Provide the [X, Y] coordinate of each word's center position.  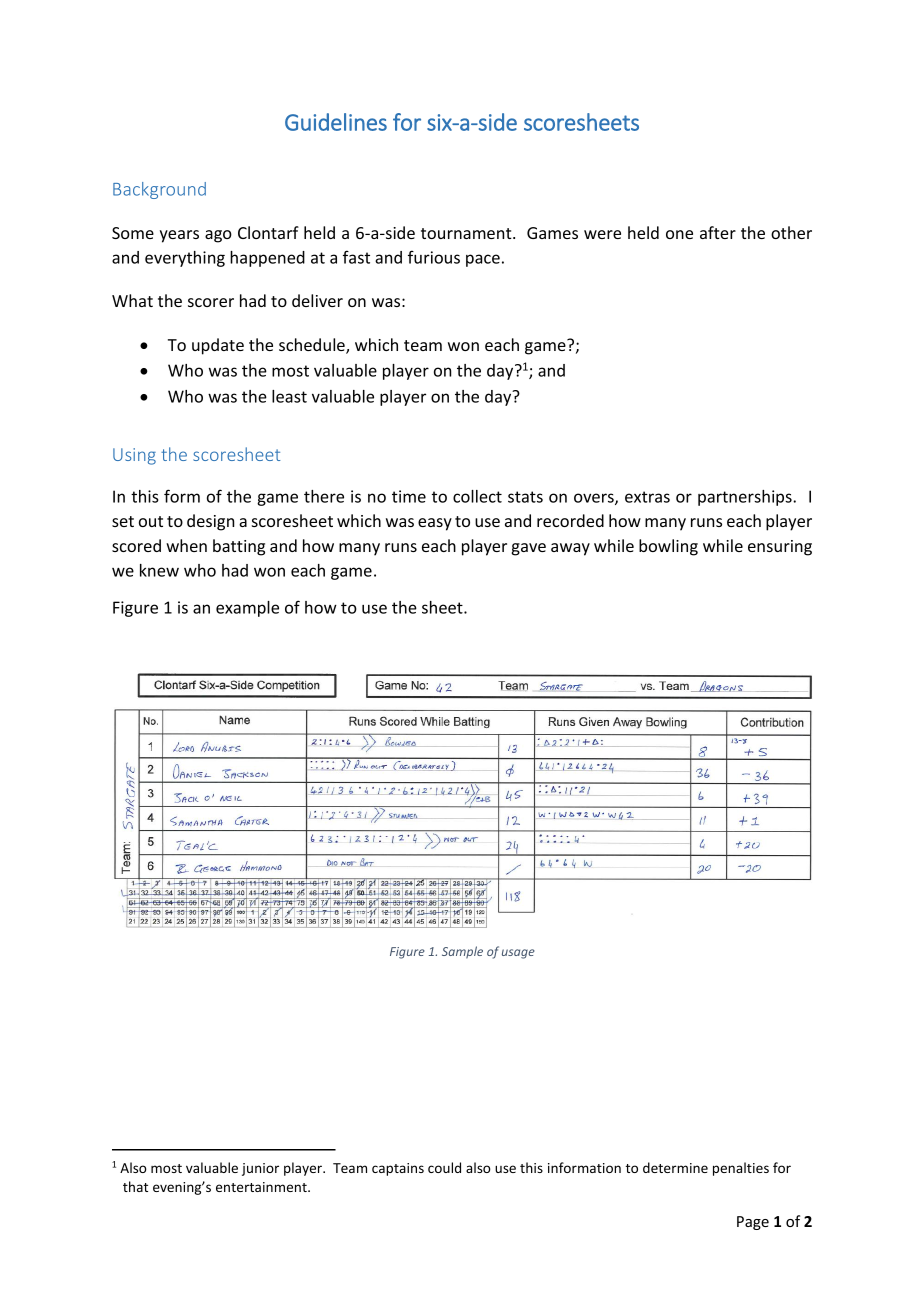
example [247, 609]
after [718, 232]
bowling [668, 547]
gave [528, 549]
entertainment [262, 1187]
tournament [467, 233]
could [444, 1167]
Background [159, 190]
